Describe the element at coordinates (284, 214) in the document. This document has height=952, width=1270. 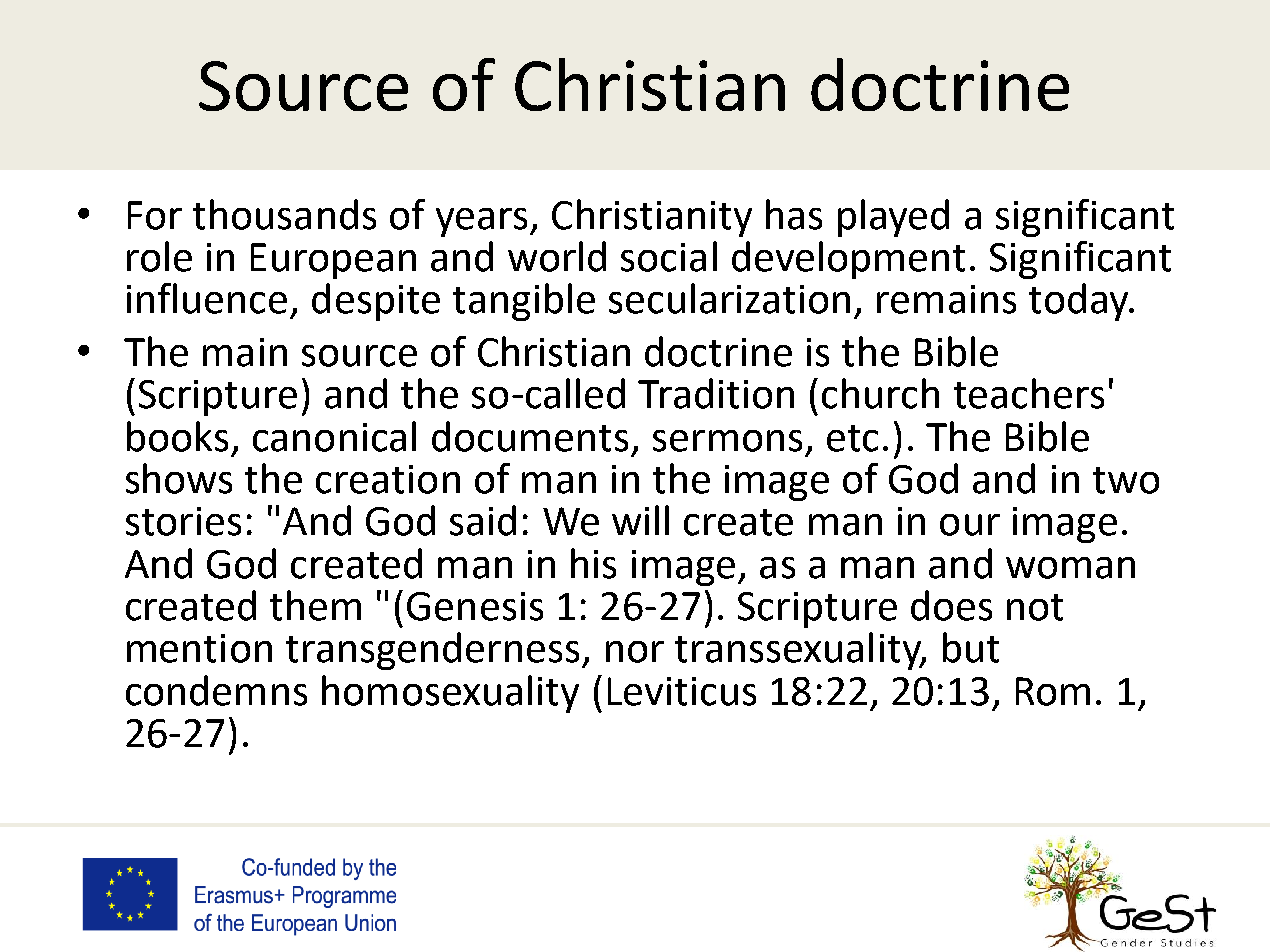
I see `thousands` at that location.
